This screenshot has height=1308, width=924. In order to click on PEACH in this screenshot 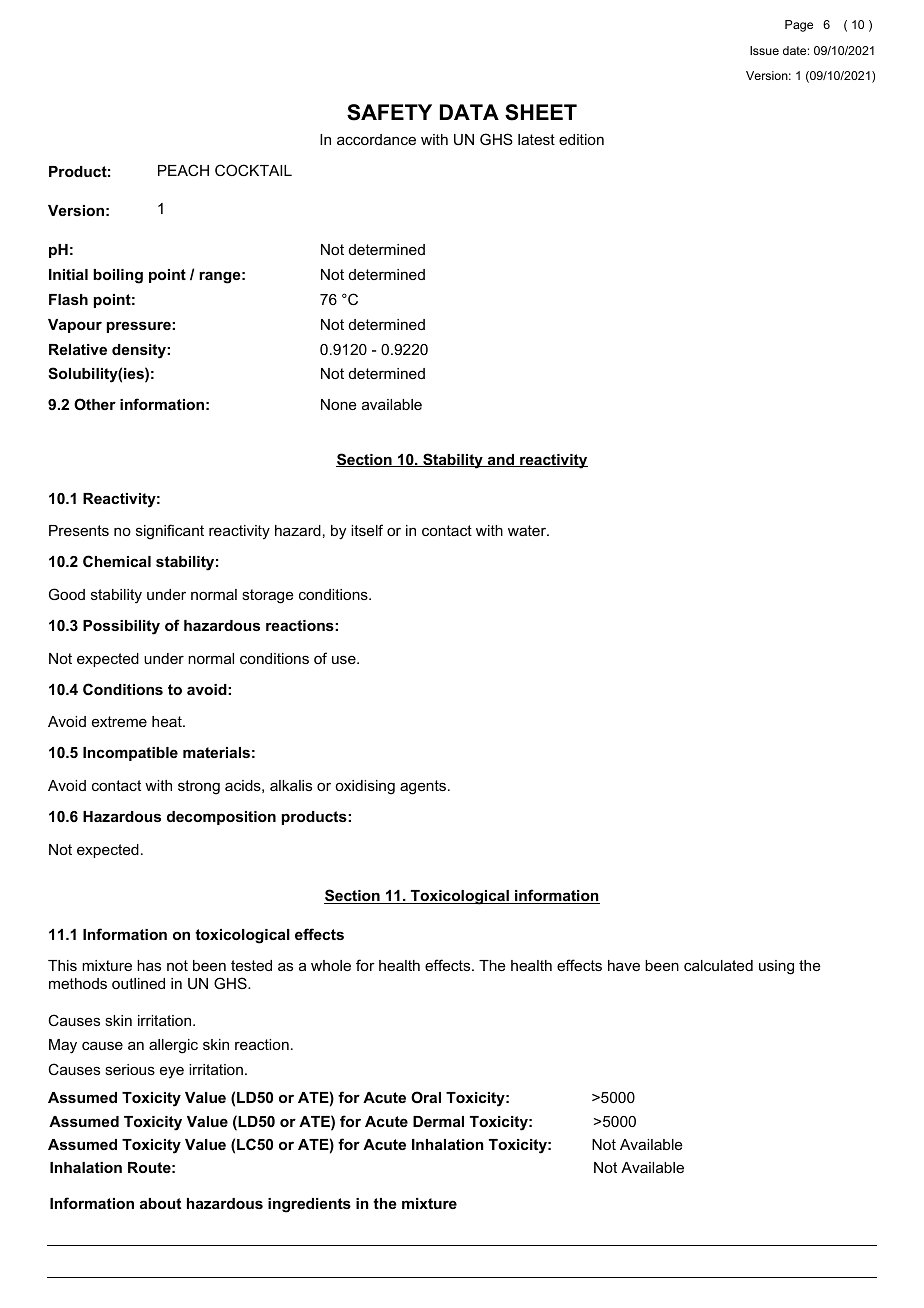, I will do `click(183, 170)`.
